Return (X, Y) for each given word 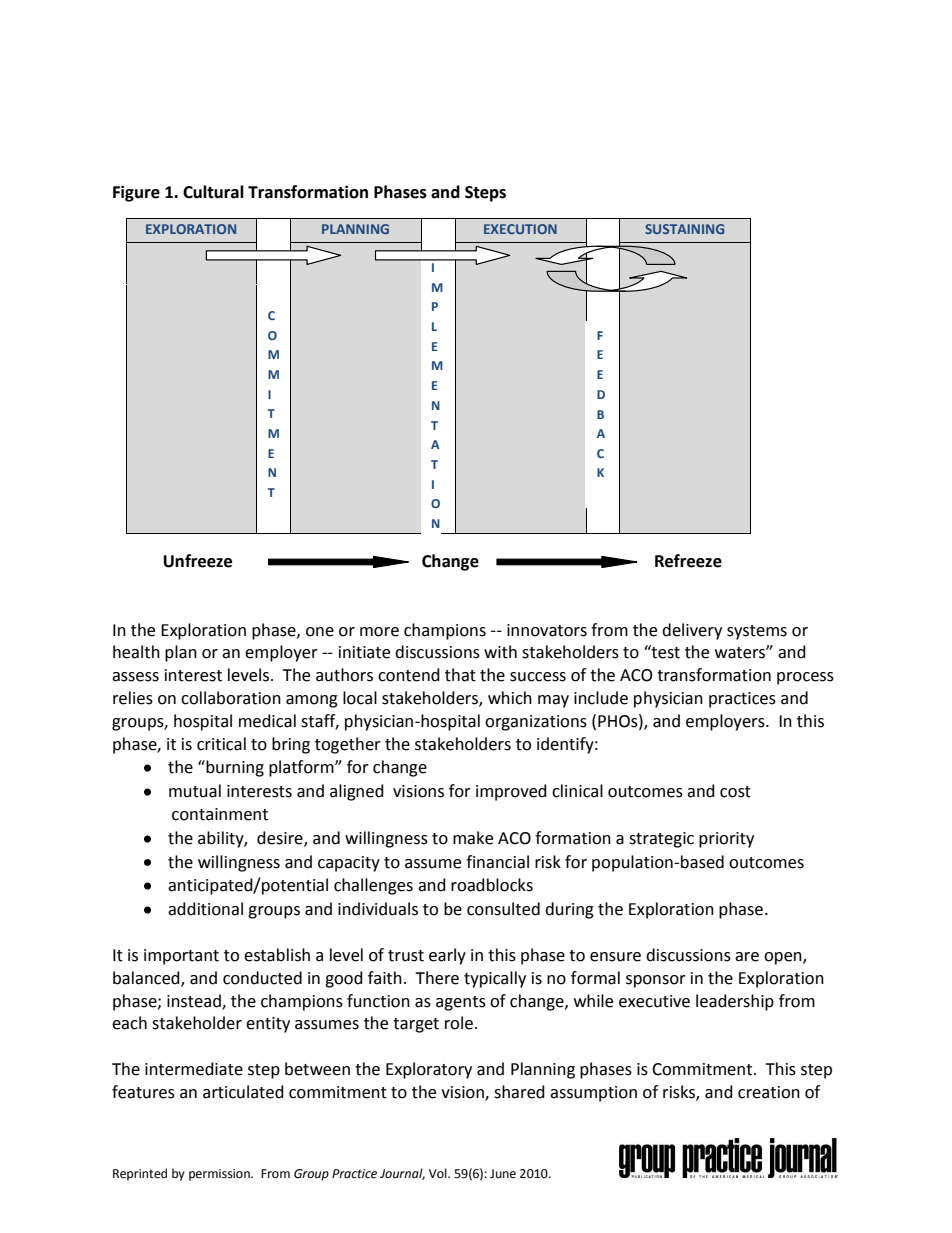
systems (757, 632)
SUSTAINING (684, 229)
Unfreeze (198, 561)
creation (769, 1092)
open (784, 958)
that (460, 675)
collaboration (231, 698)
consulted (503, 909)
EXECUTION (520, 229)
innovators (547, 630)
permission (220, 1175)
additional (205, 909)
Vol (439, 1173)
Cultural (213, 192)
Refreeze (688, 561)
